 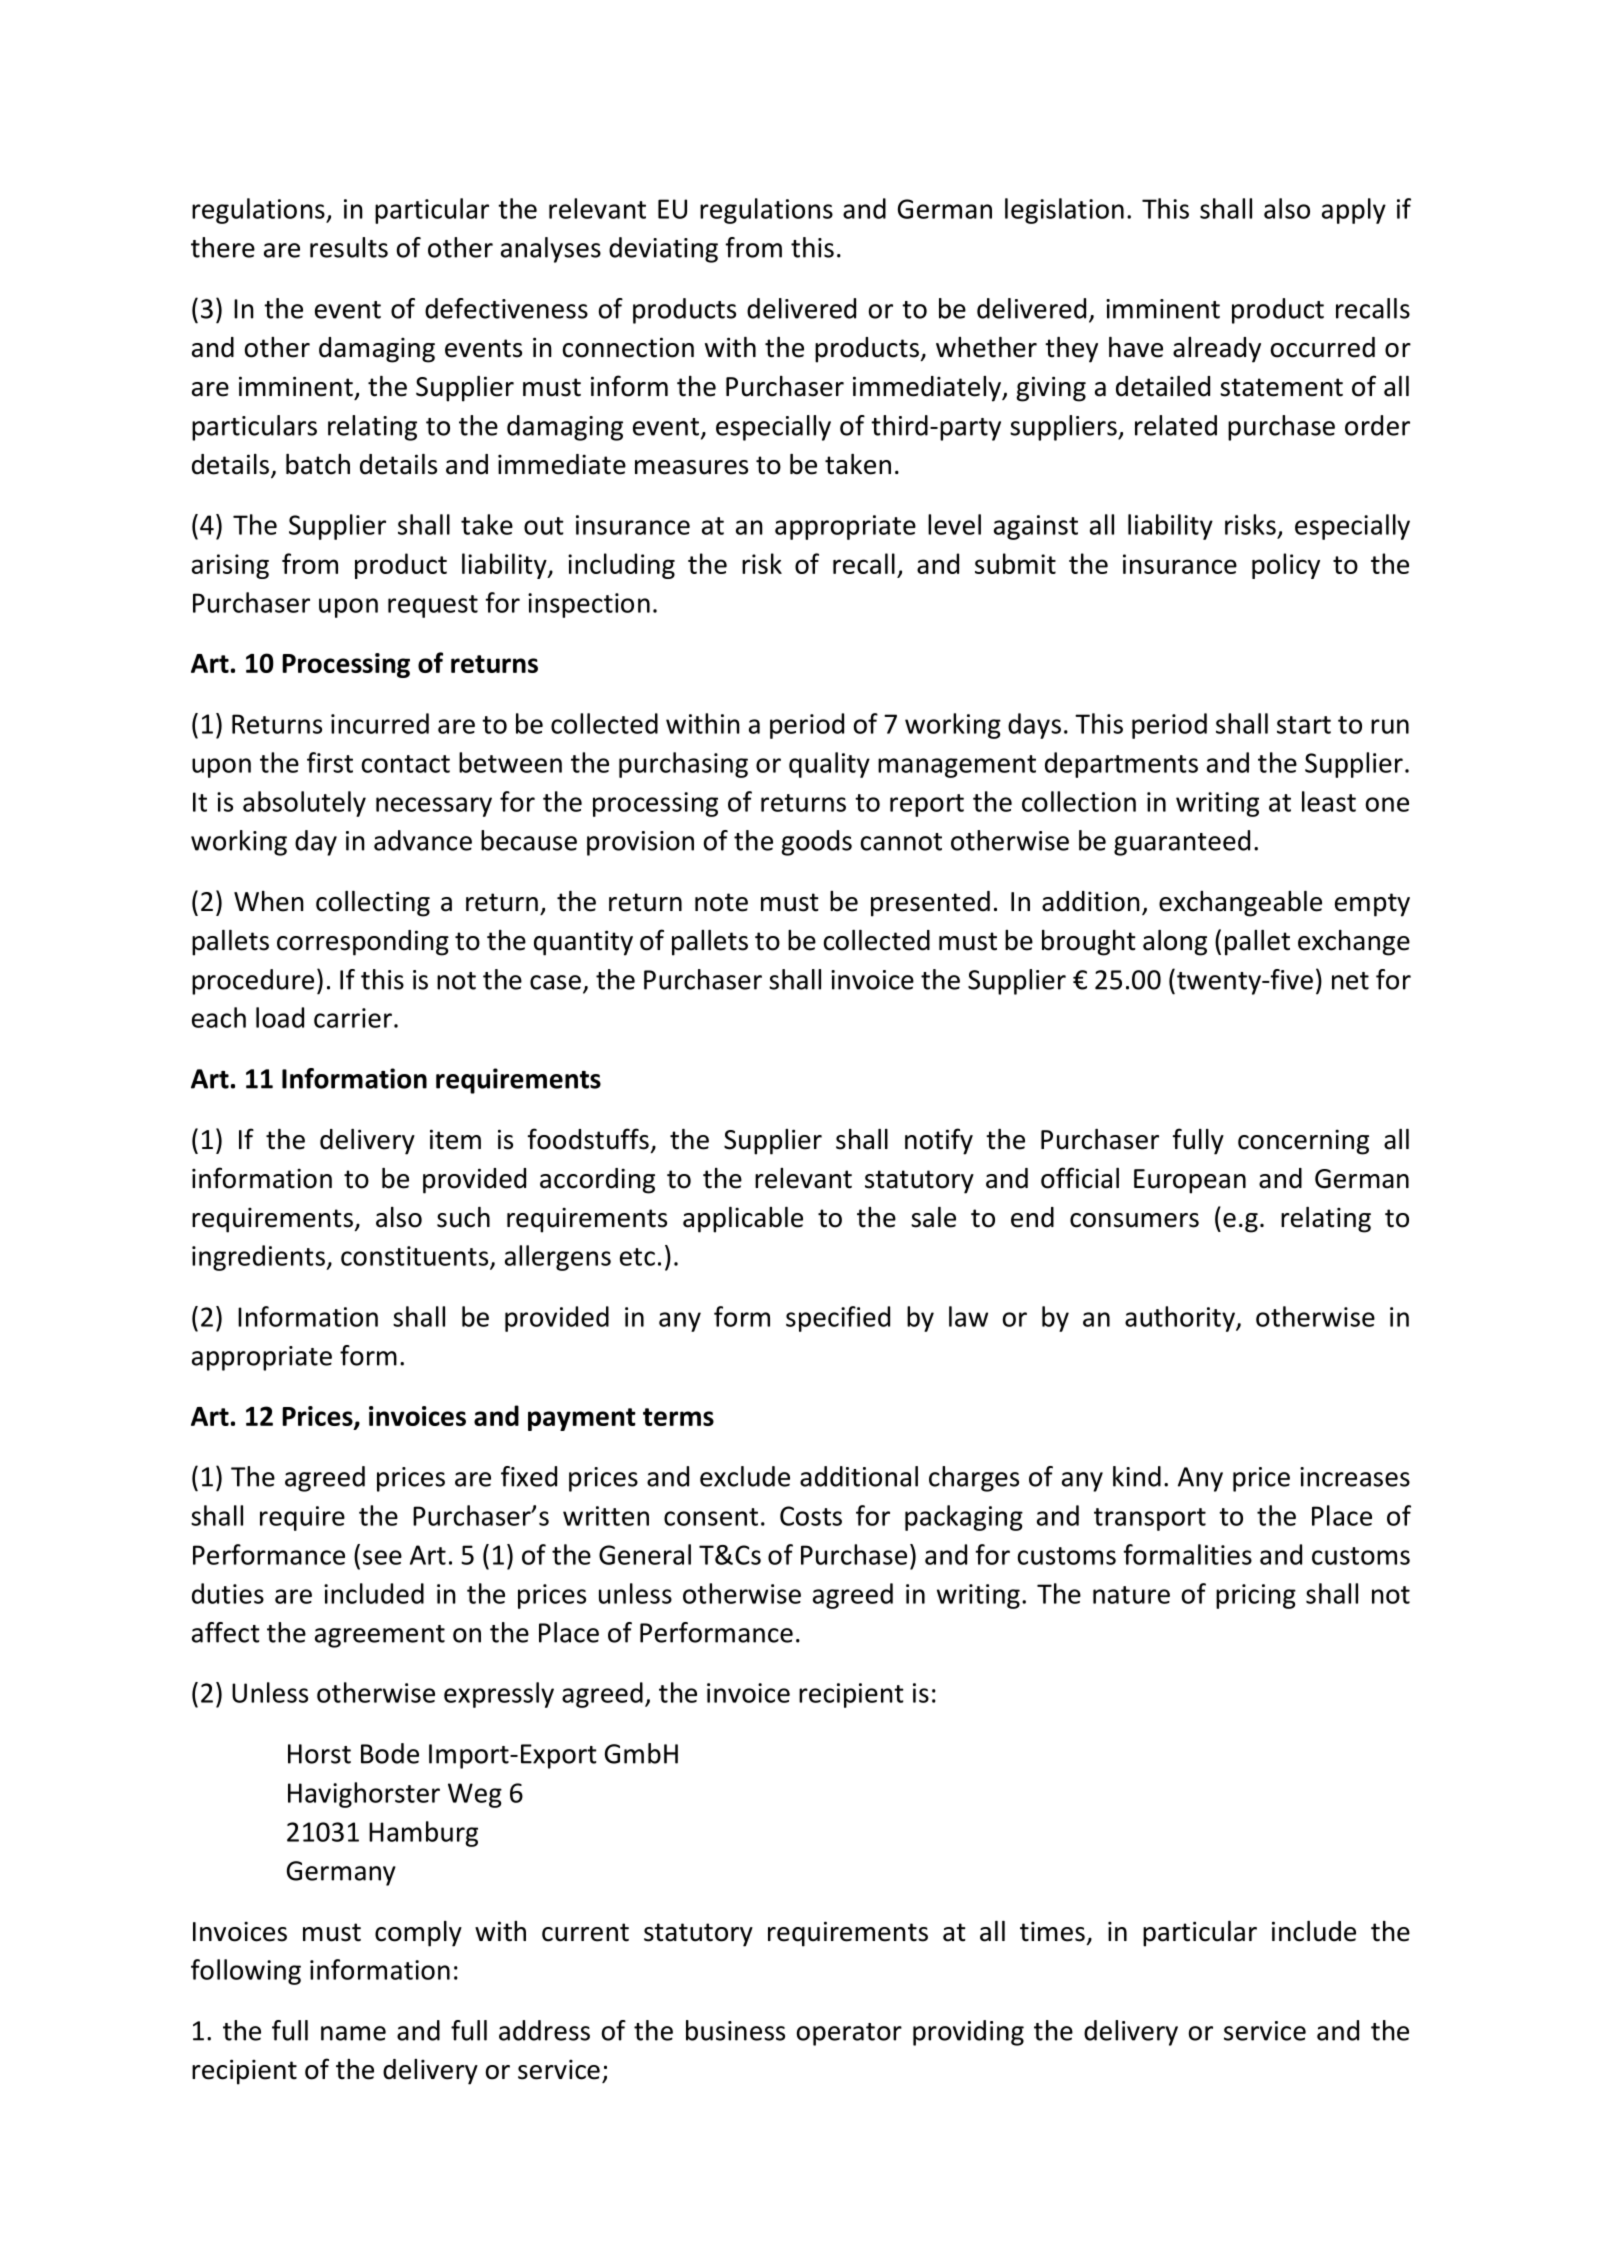 What do you see at coordinates (663, 250) in the page?
I see `deviating` at bounding box center [663, 250].
